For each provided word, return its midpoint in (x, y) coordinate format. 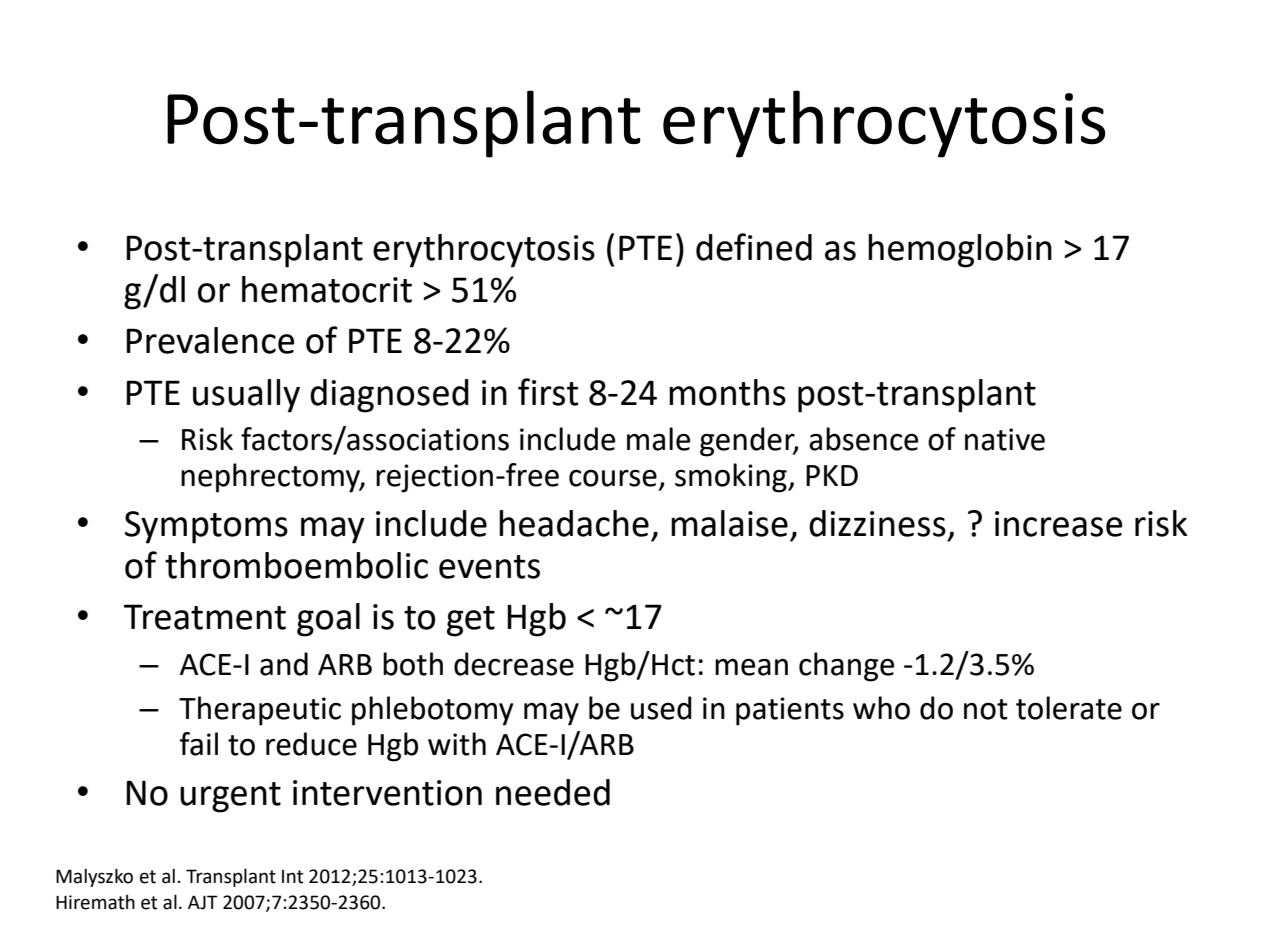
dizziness (877, 523)
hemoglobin (960, 251)
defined (754, 247)
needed (553, 792)
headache (574, 523)
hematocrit (327, 289)
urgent (230, 797)
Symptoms (206, 527)
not (986, 709)
